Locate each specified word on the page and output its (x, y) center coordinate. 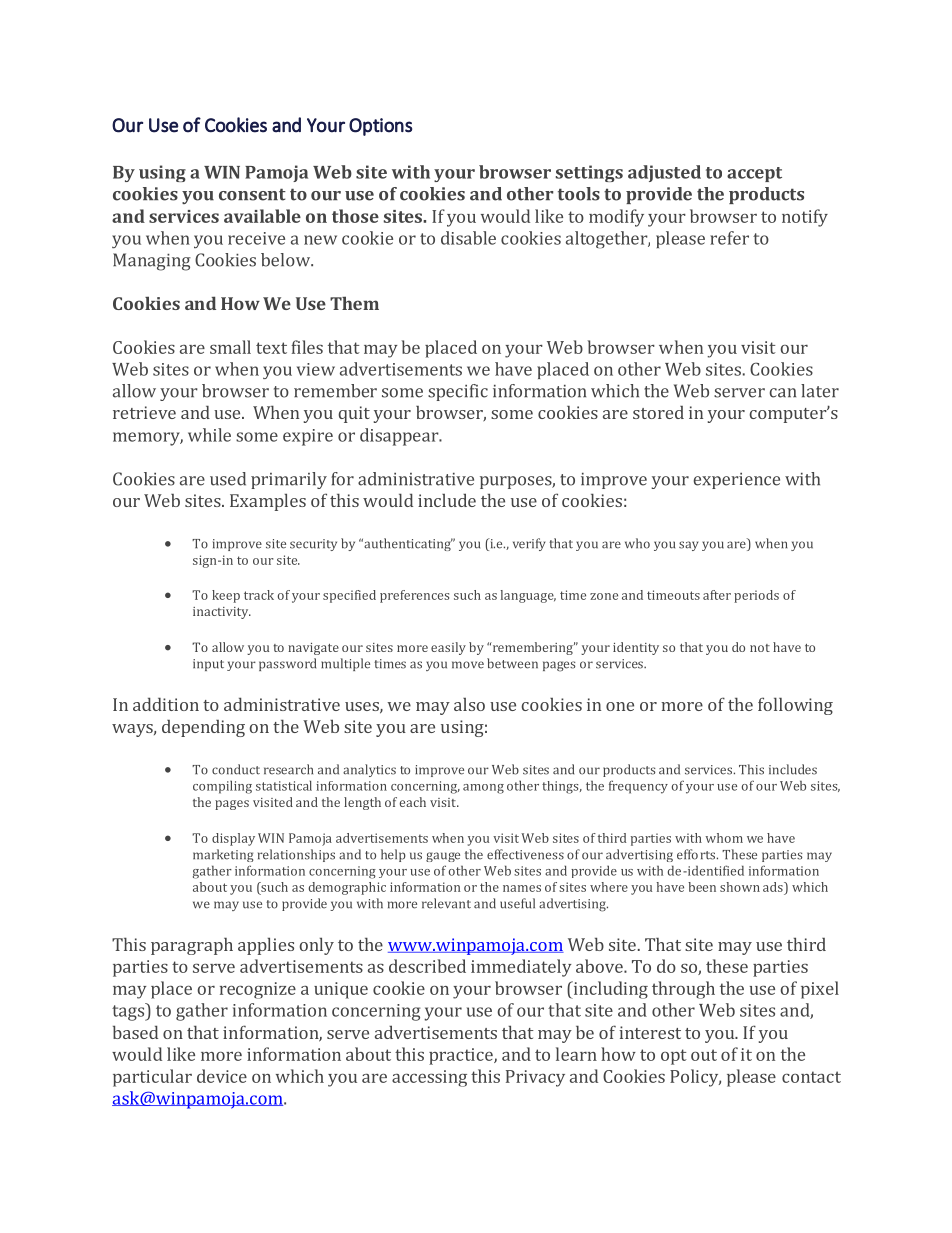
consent (252, 194)
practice (462, 1056)
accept (754, 174)
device (222, 1076)
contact (811, 1077)
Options (380, 127)
